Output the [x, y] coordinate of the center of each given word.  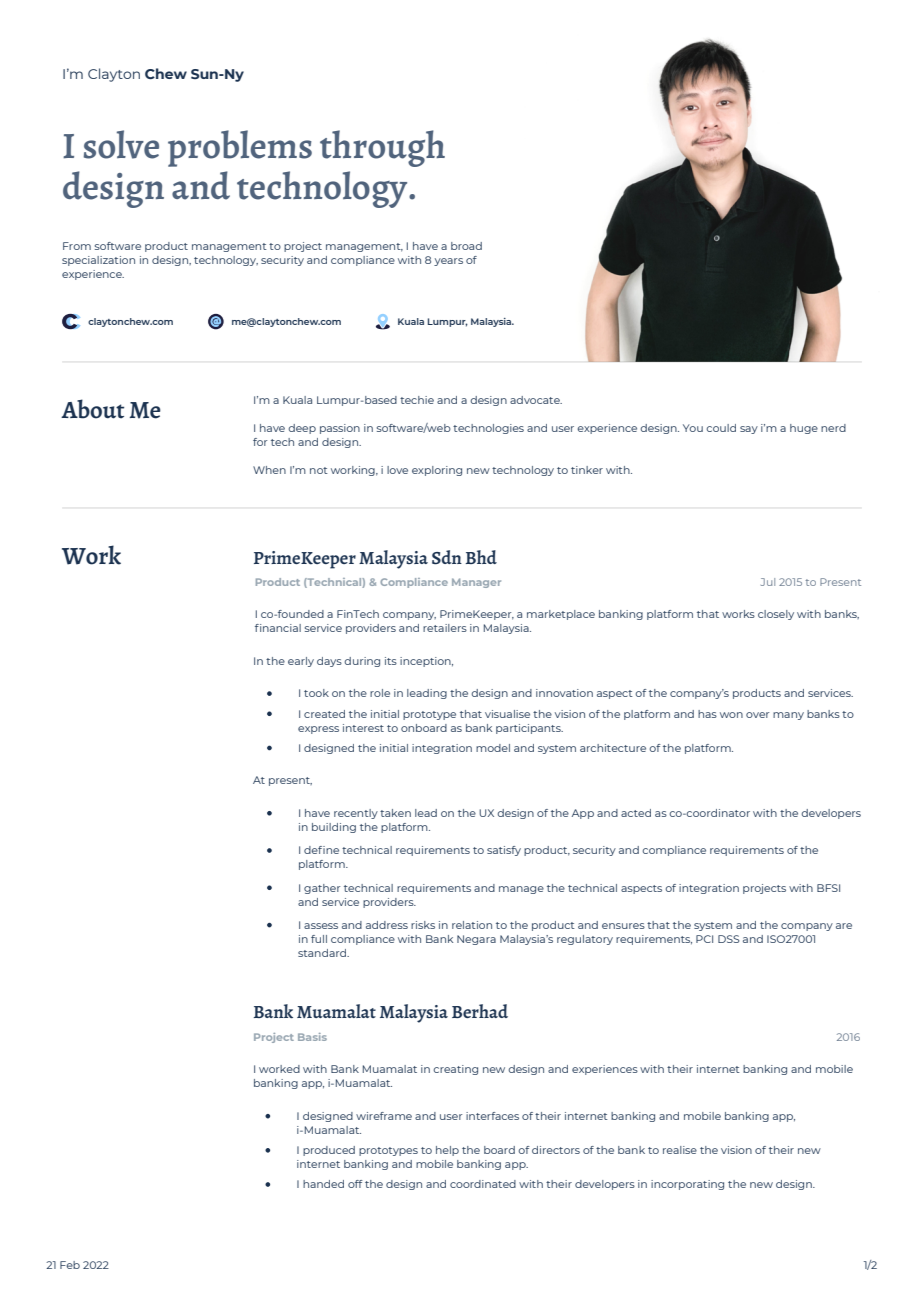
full [319, 939]
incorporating [687, 1185]
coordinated [483, 1184]
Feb [70, 1265]
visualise [507, 714]
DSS [728, 939]
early [301, 662]
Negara [476, 940]
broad [466, 246]
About [92, 409]
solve [121, 144]
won [731, 715]
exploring [437, 471]
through [382, 148]
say [749, 430]
